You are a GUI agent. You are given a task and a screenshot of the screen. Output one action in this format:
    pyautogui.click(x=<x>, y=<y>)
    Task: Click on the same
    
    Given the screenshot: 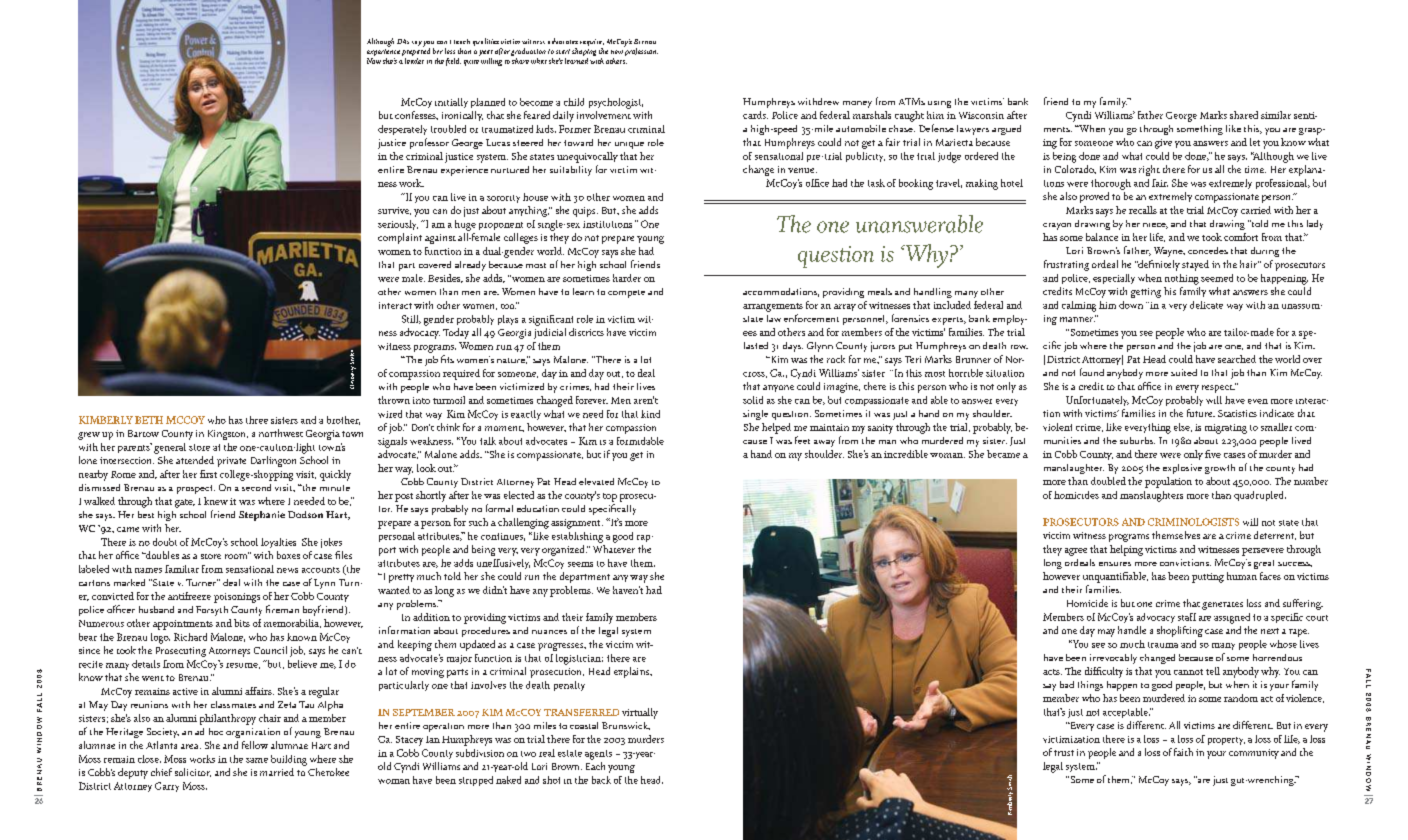 What is the action you would take?
    pyautogui.click(x=257, y=760)
